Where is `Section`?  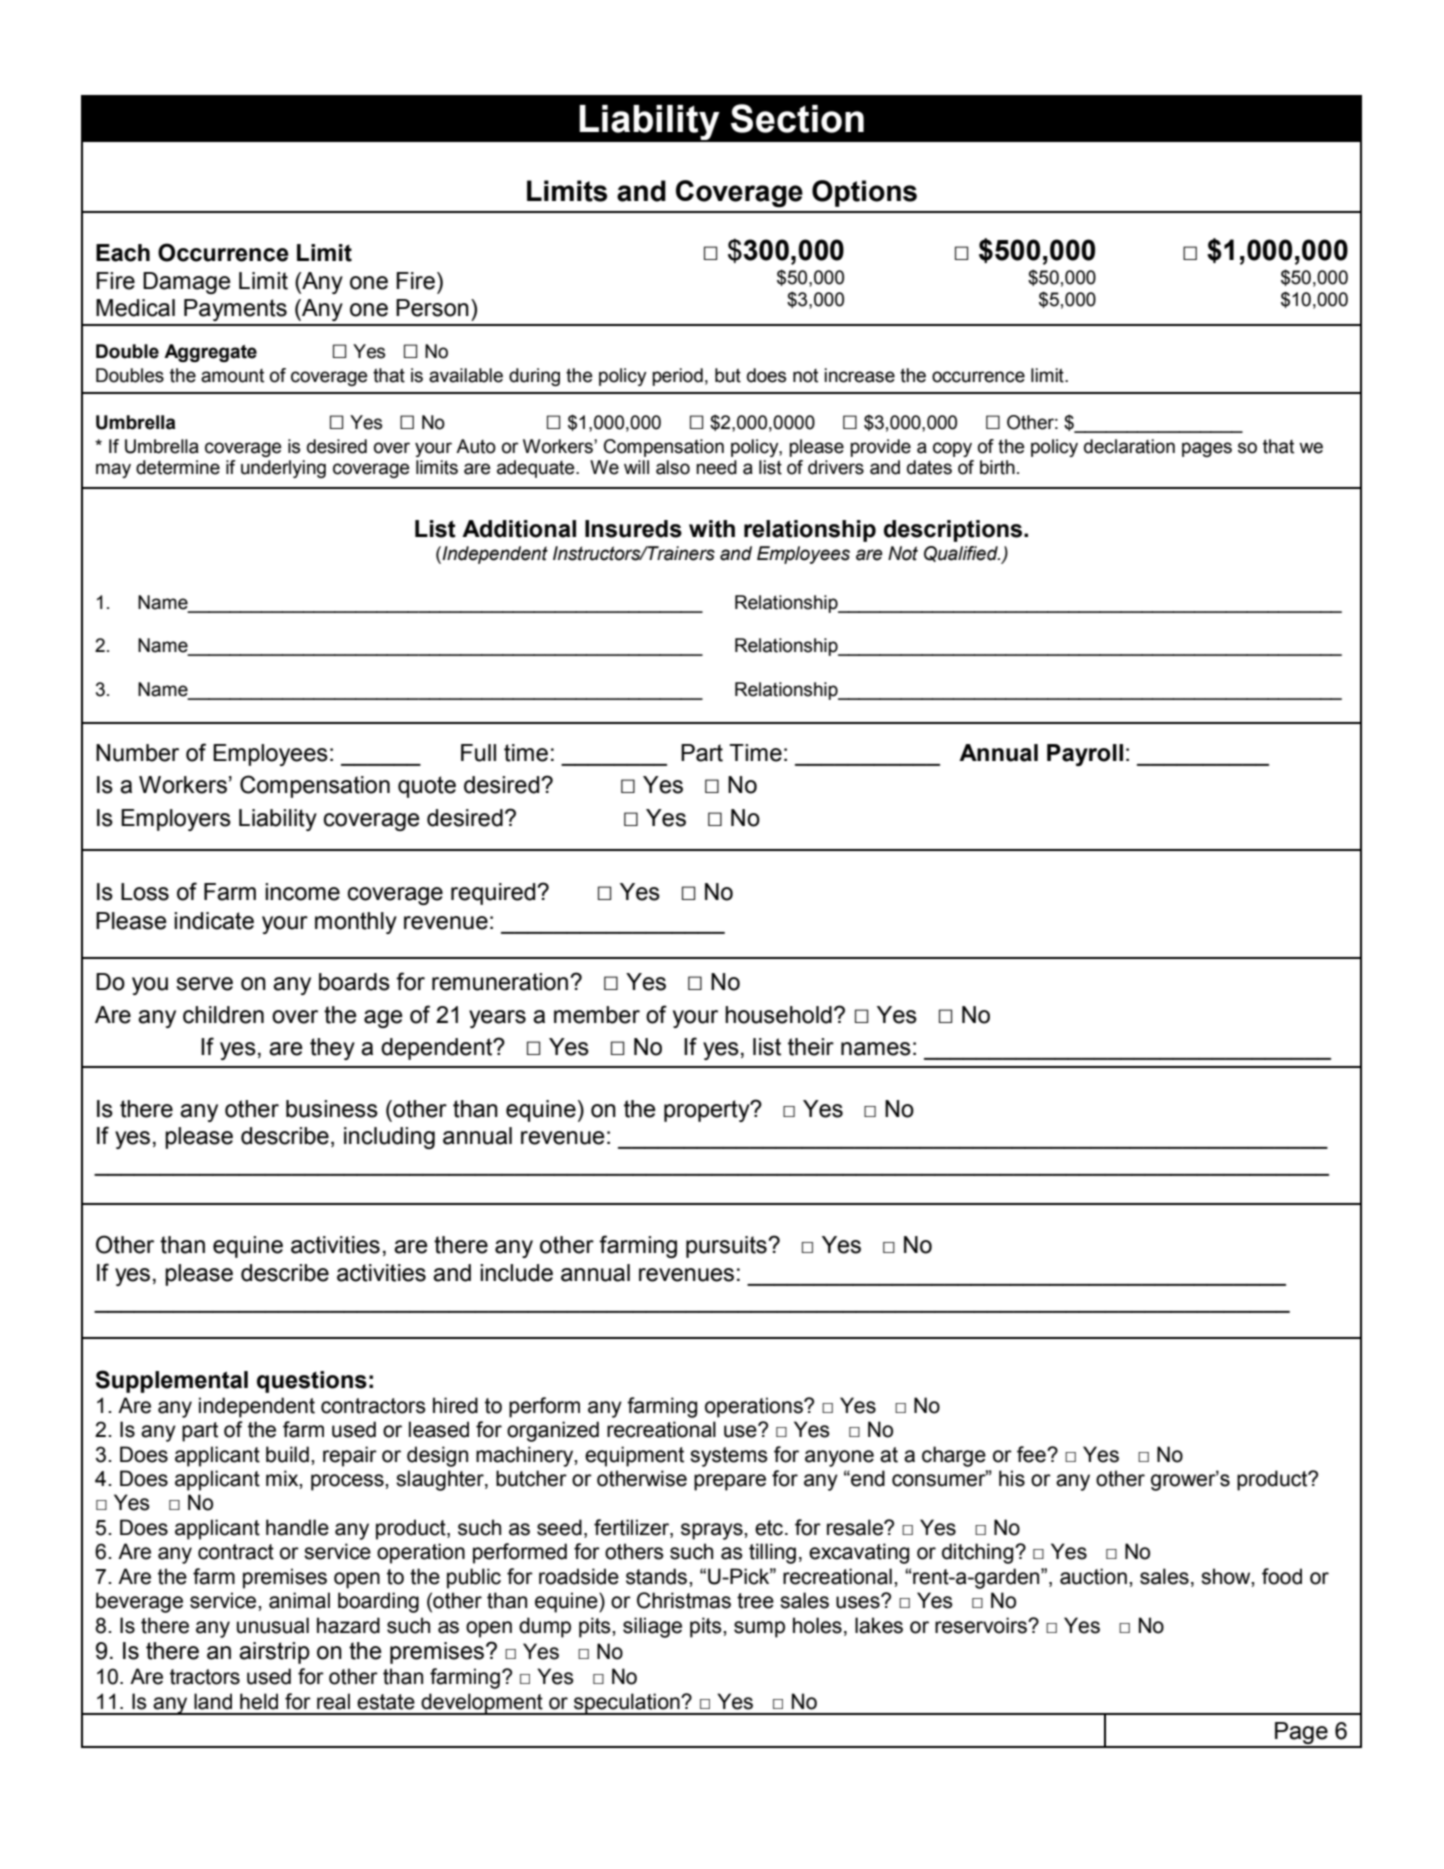 Section is located at coordinates (797, 118).
